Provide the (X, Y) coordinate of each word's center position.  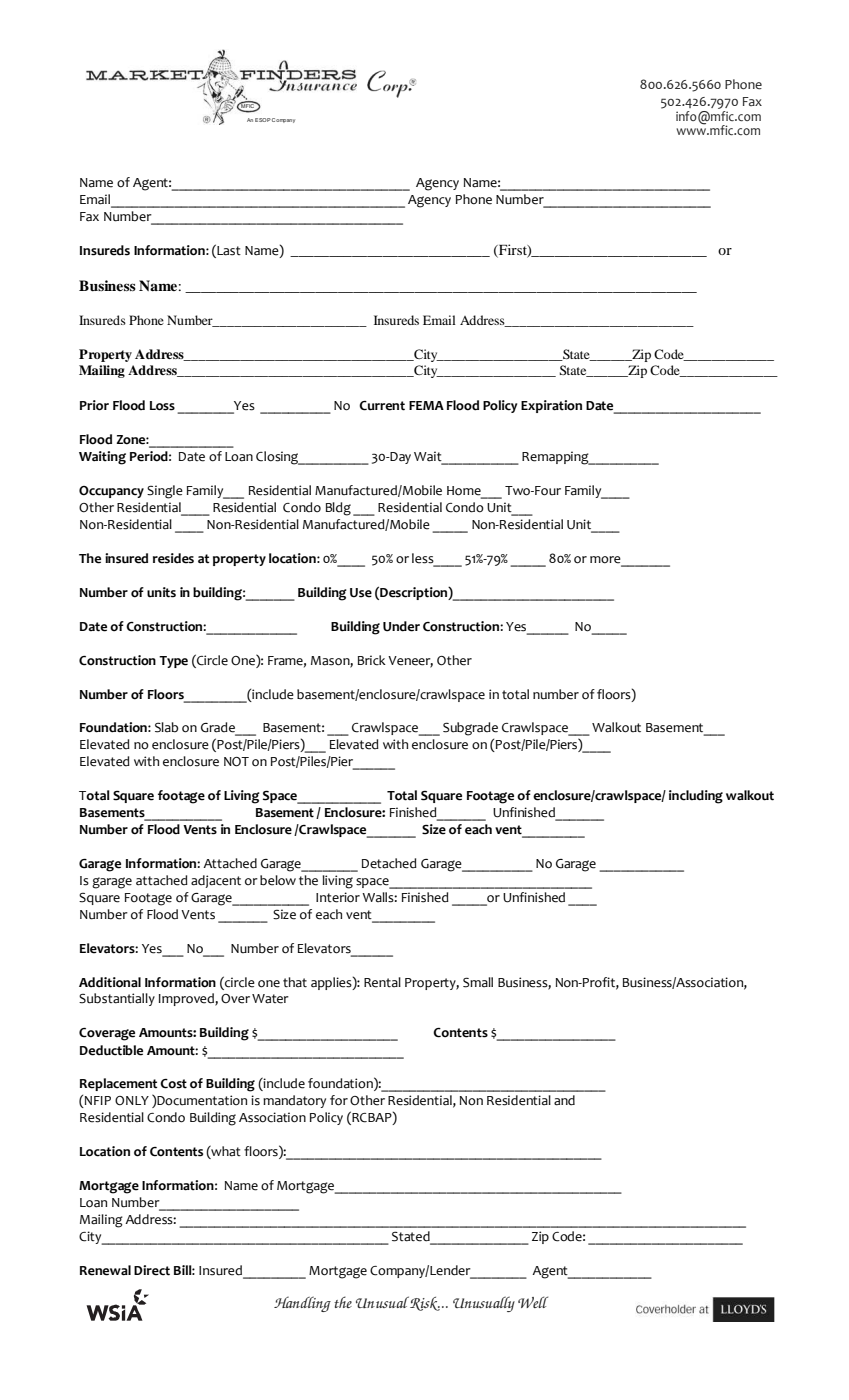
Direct (152, 1270)
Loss (162, 406)
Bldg (338, 509)
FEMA (426, 405)
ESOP (263, 120)
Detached (389, 863)
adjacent (216, 881)
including (696, 797)
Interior (338, 897)
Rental (382, 982)
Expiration (551, 406)
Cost (173, 1084)
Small (478, 982)
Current (382, 406)
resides (173, 558)
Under (401, 626)
